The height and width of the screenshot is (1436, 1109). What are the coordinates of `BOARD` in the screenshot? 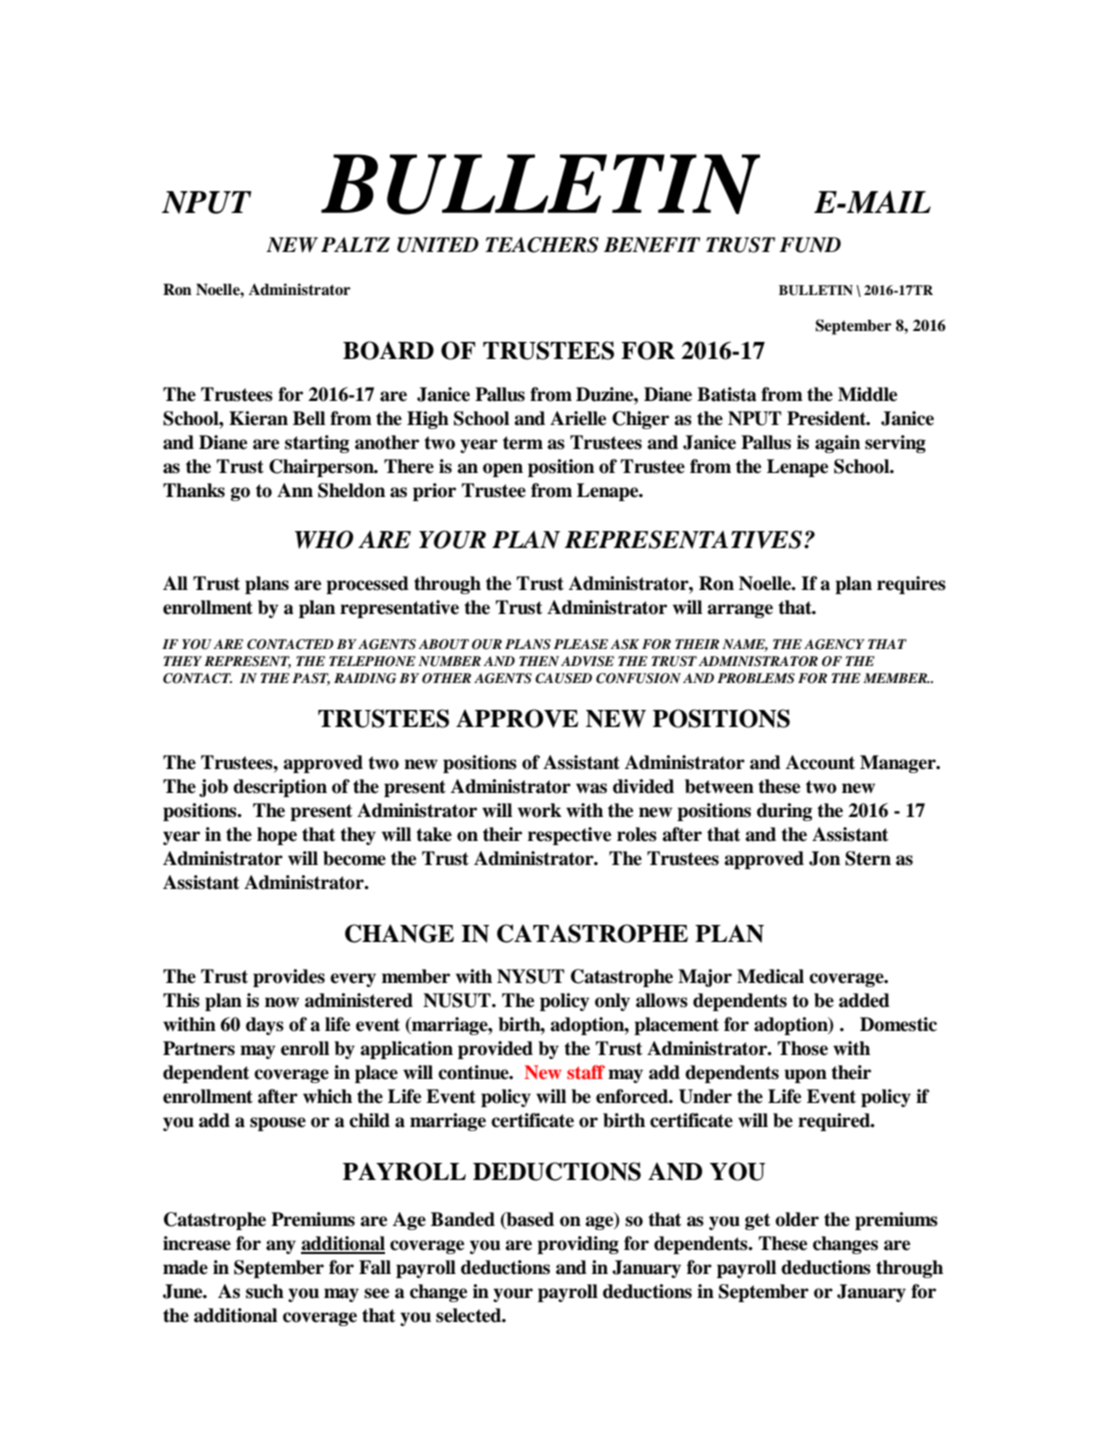 It's located at (388, 350).
